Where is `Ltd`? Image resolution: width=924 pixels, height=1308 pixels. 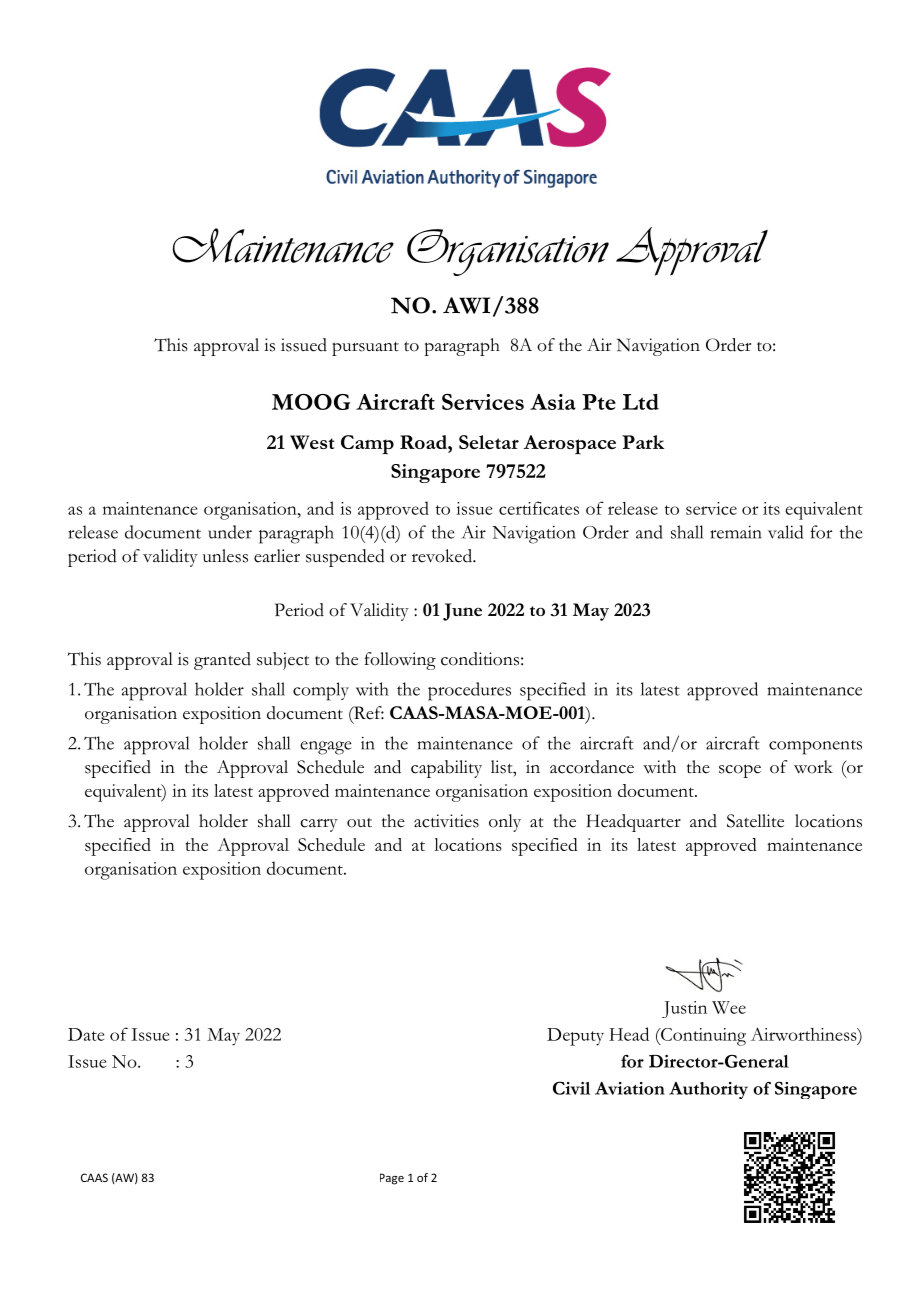 Ltd is located at coordinates (641, 402).
